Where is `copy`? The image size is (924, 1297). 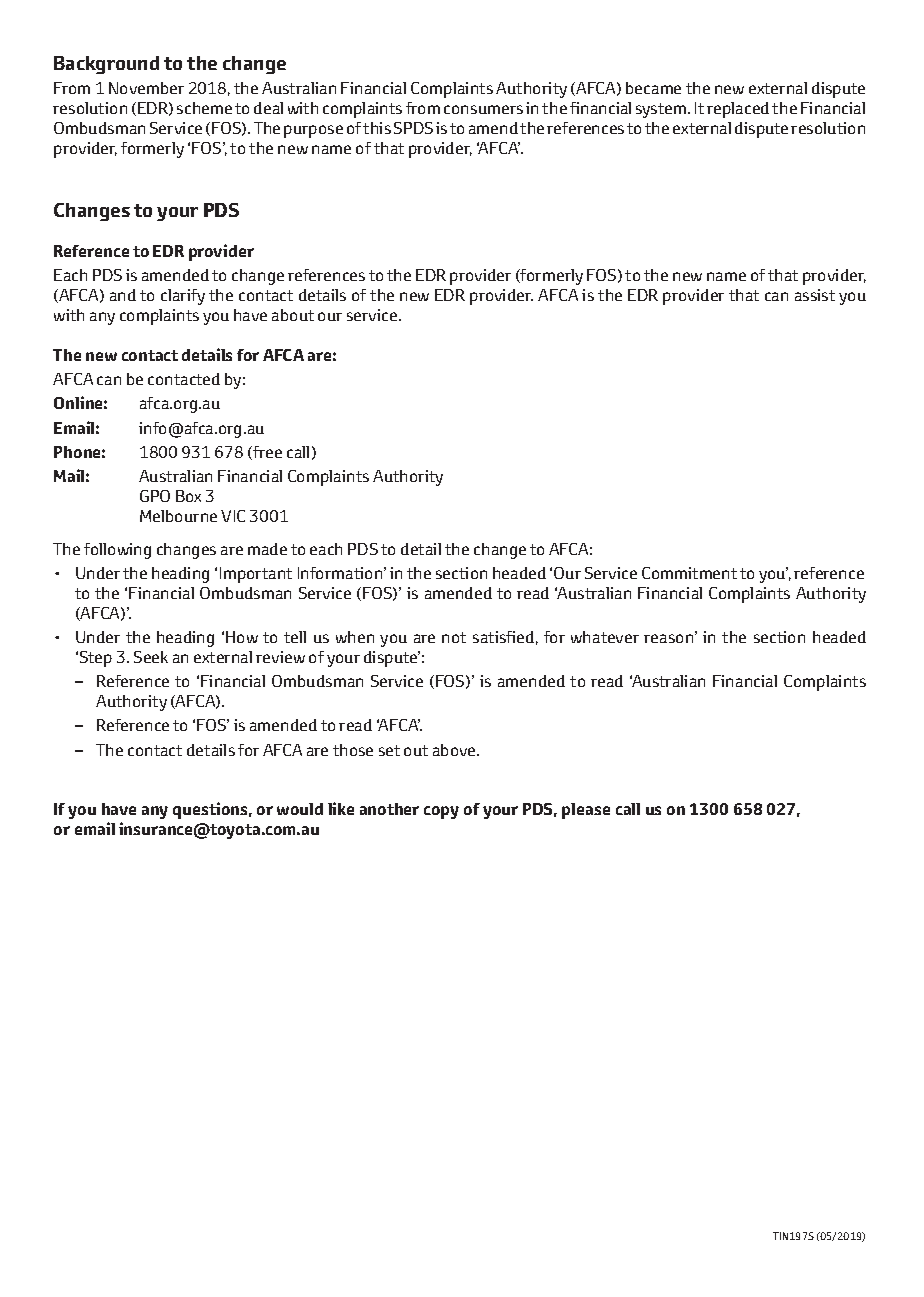
copy is located at coordinates (441, 812).
